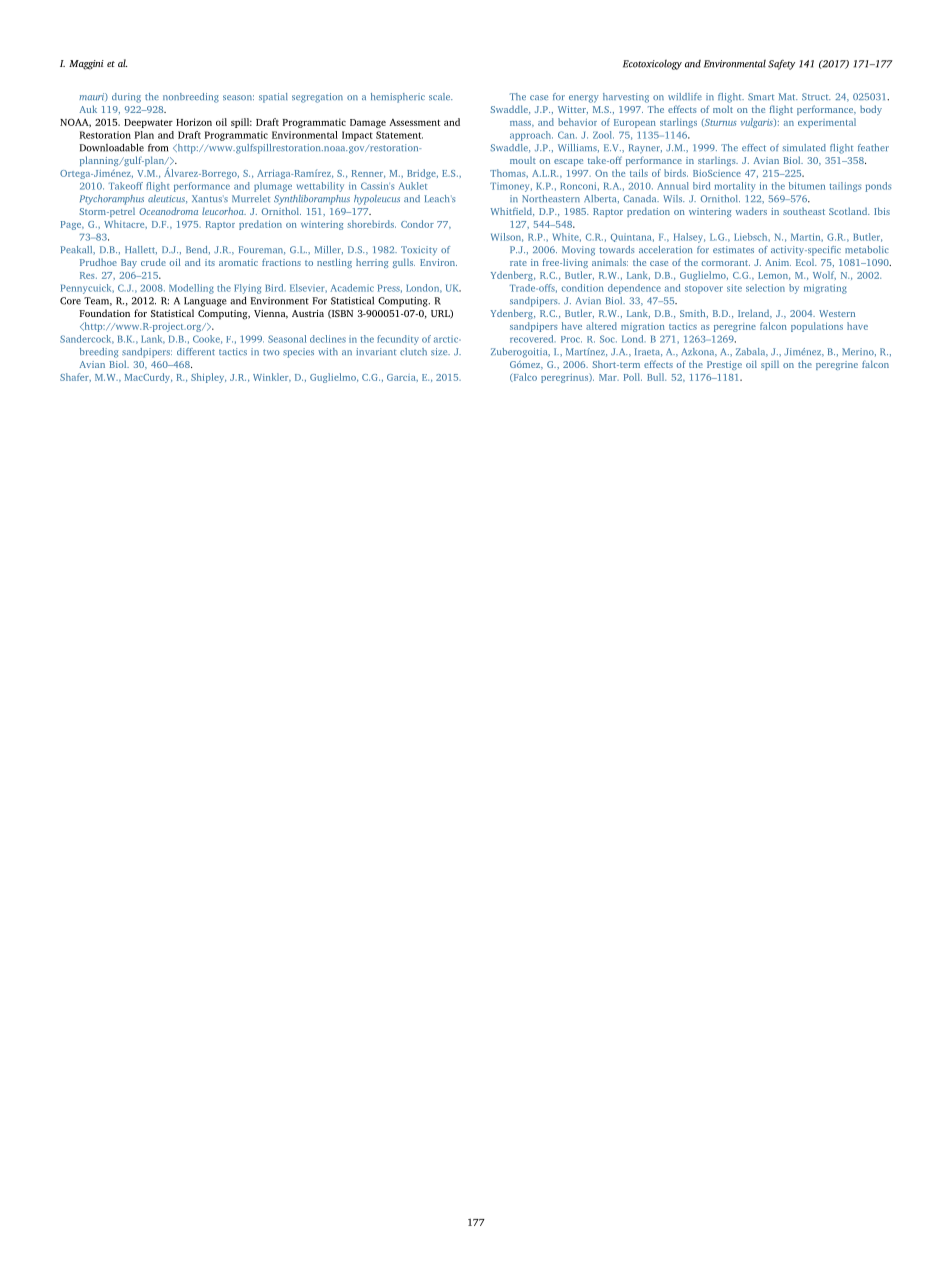 The height and width of the document is (1270, 952). What do you see at coordinates (765, 288) in the document?
I see `selection` at bounding box center [765, 288].
